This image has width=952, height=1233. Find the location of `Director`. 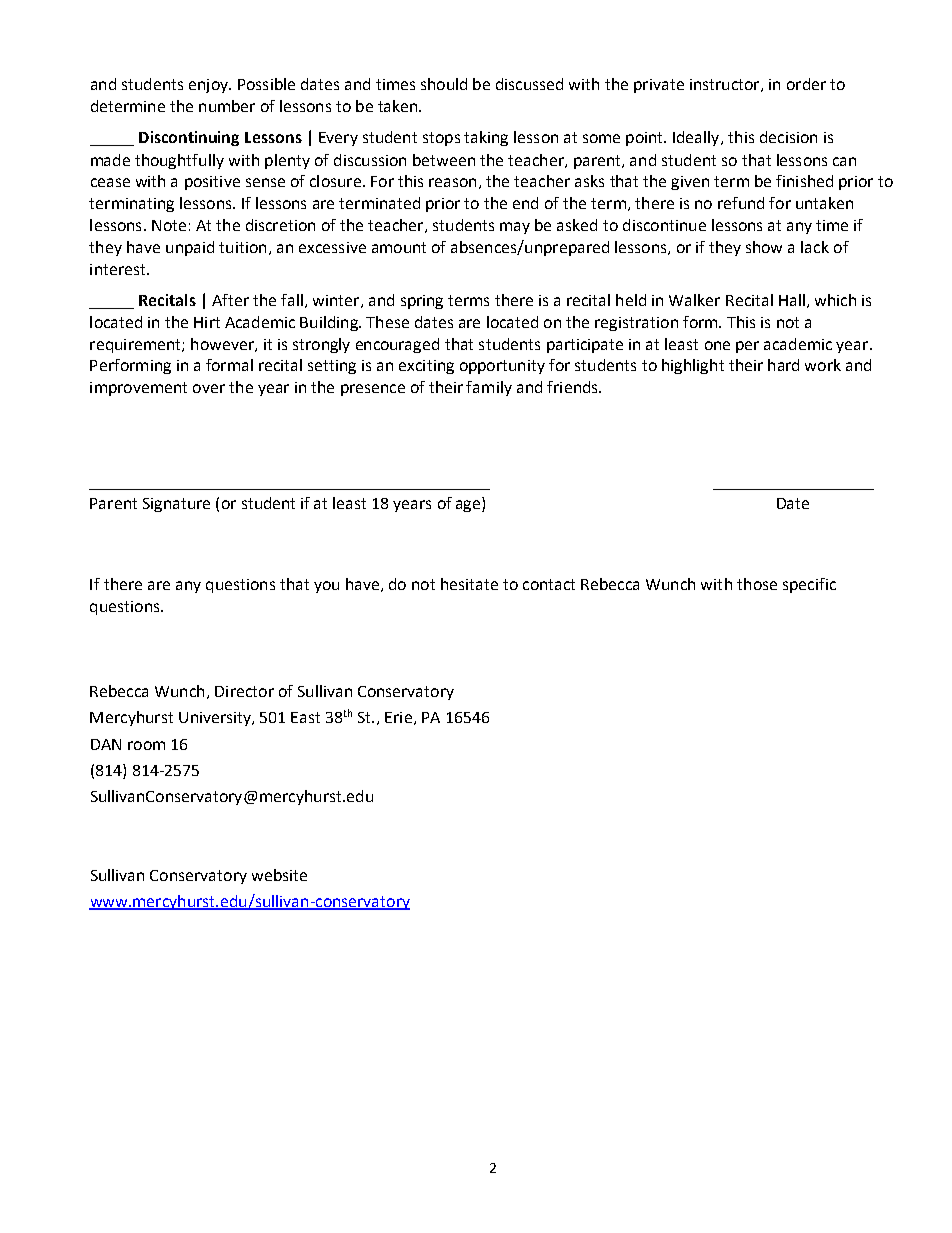

Director is located at coordinates (244, 691).
